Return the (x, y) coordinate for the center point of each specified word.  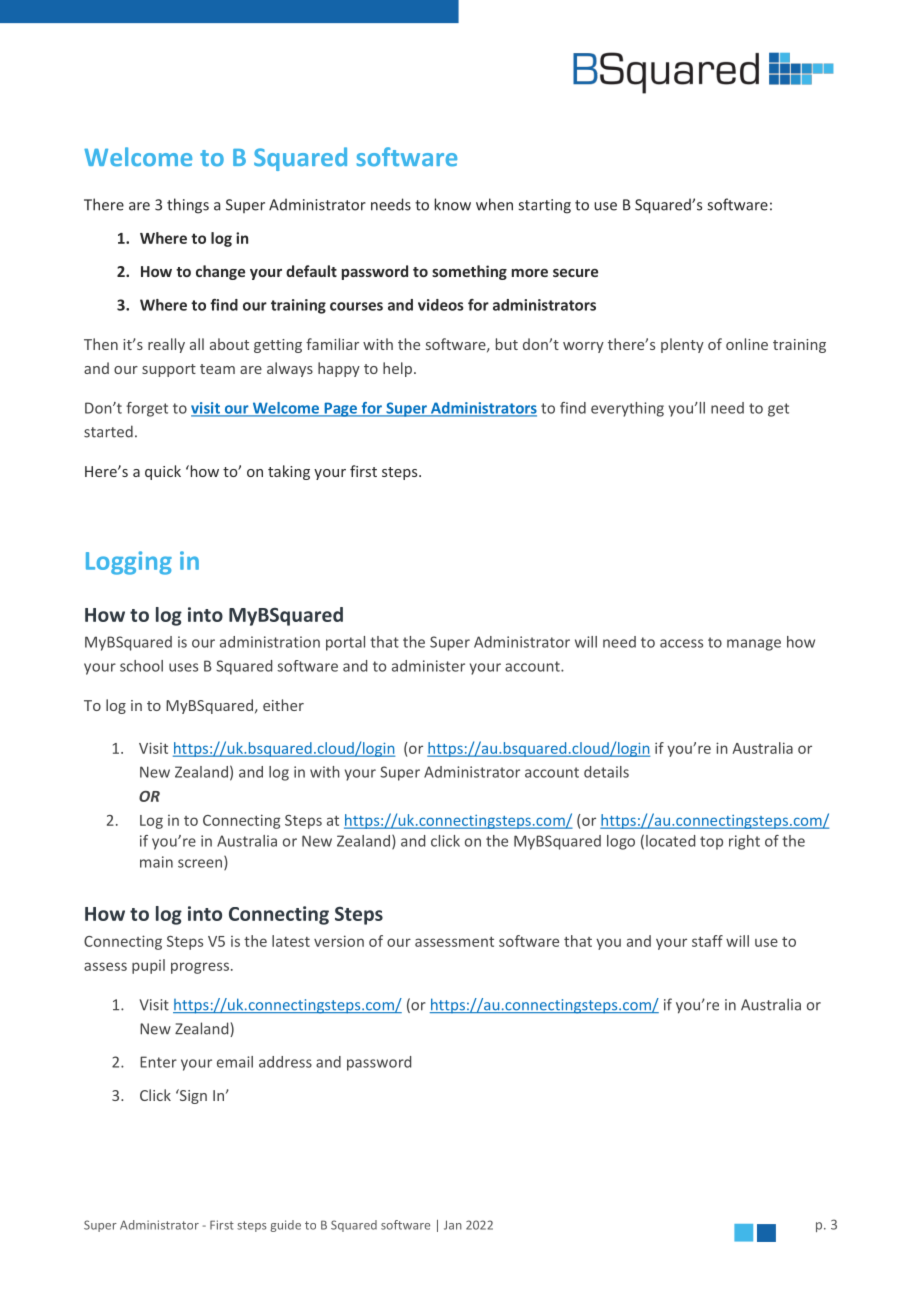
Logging (129, 563)
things (188, 206)
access (681, 643)
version (339, 941)
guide (285, 1226)
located (670, 841)
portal (345, 643)
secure (575, 273)
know (453, 204)
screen (201, 864)
